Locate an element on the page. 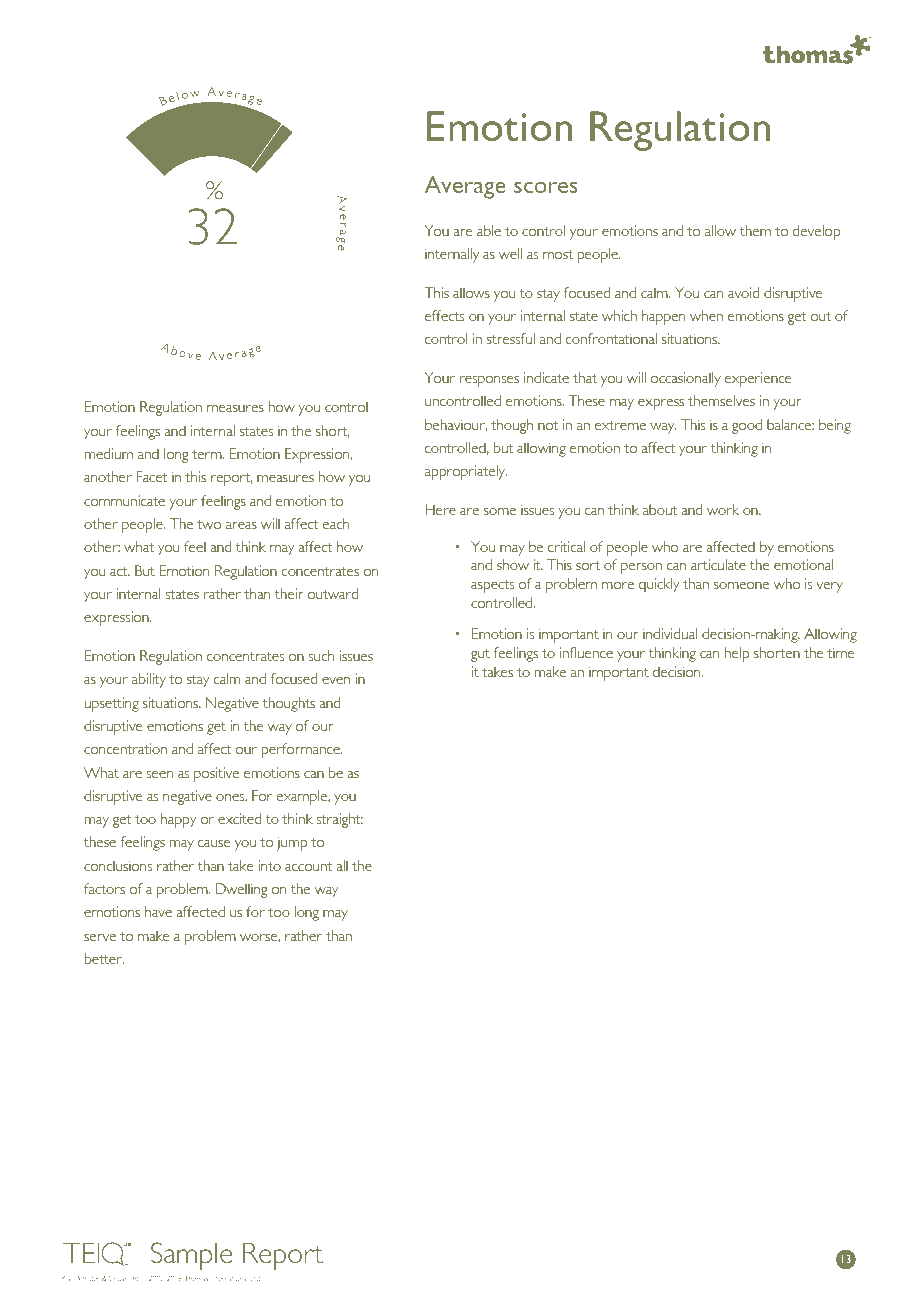  help is located at coordinates (737, 654).
